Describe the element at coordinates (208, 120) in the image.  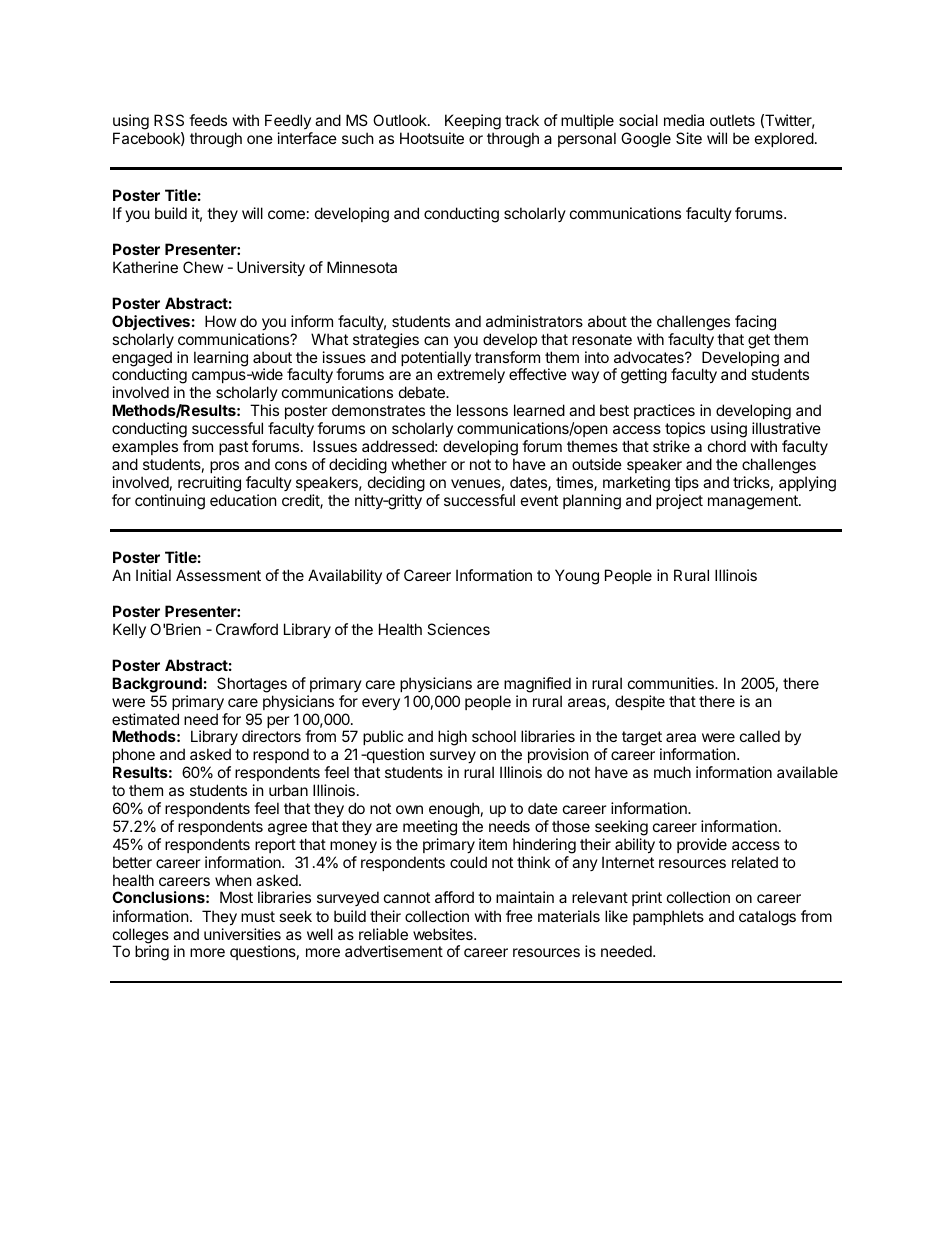
I see `feeds` at that location.
